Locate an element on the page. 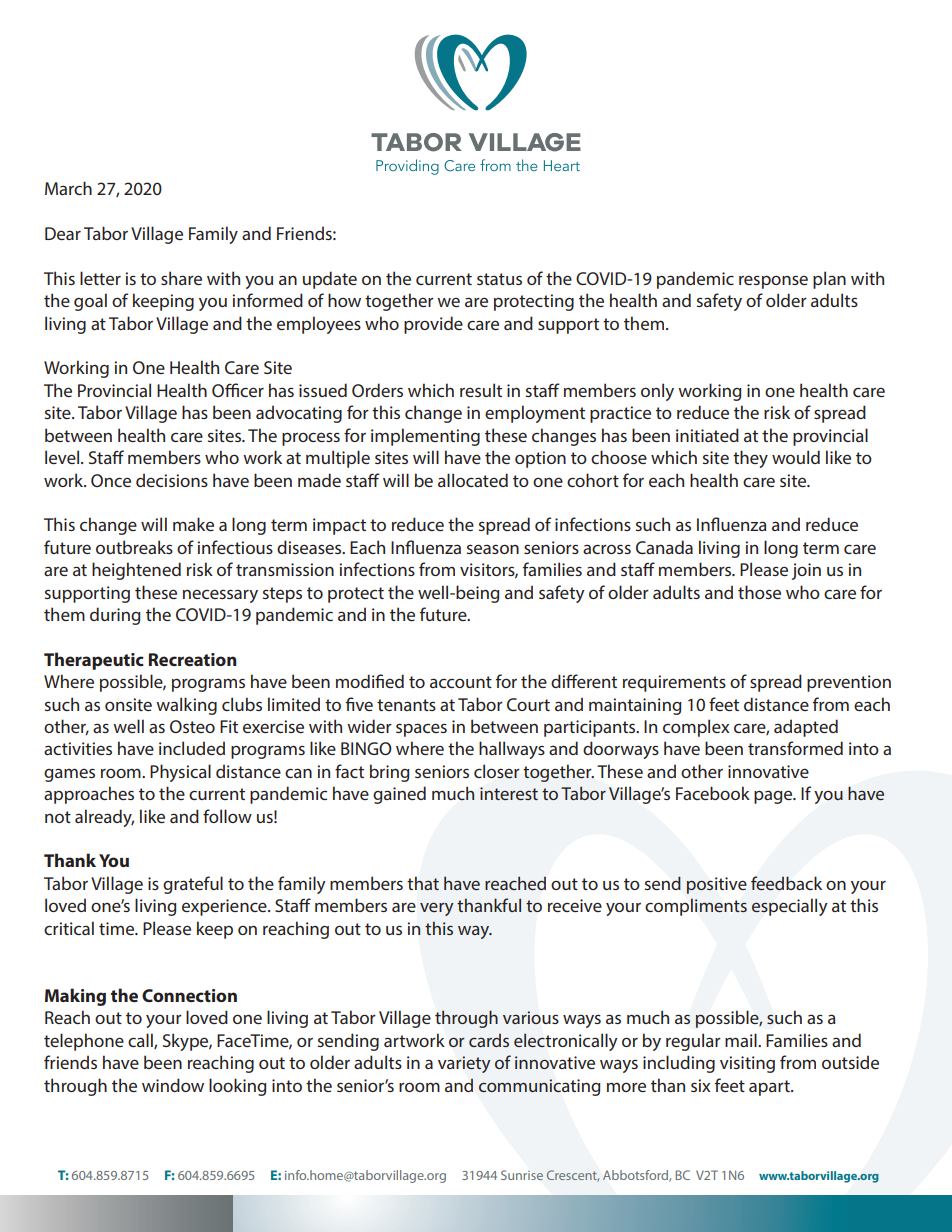 This image has width=952, height=1232. status is located at coordinates (499, 279).
